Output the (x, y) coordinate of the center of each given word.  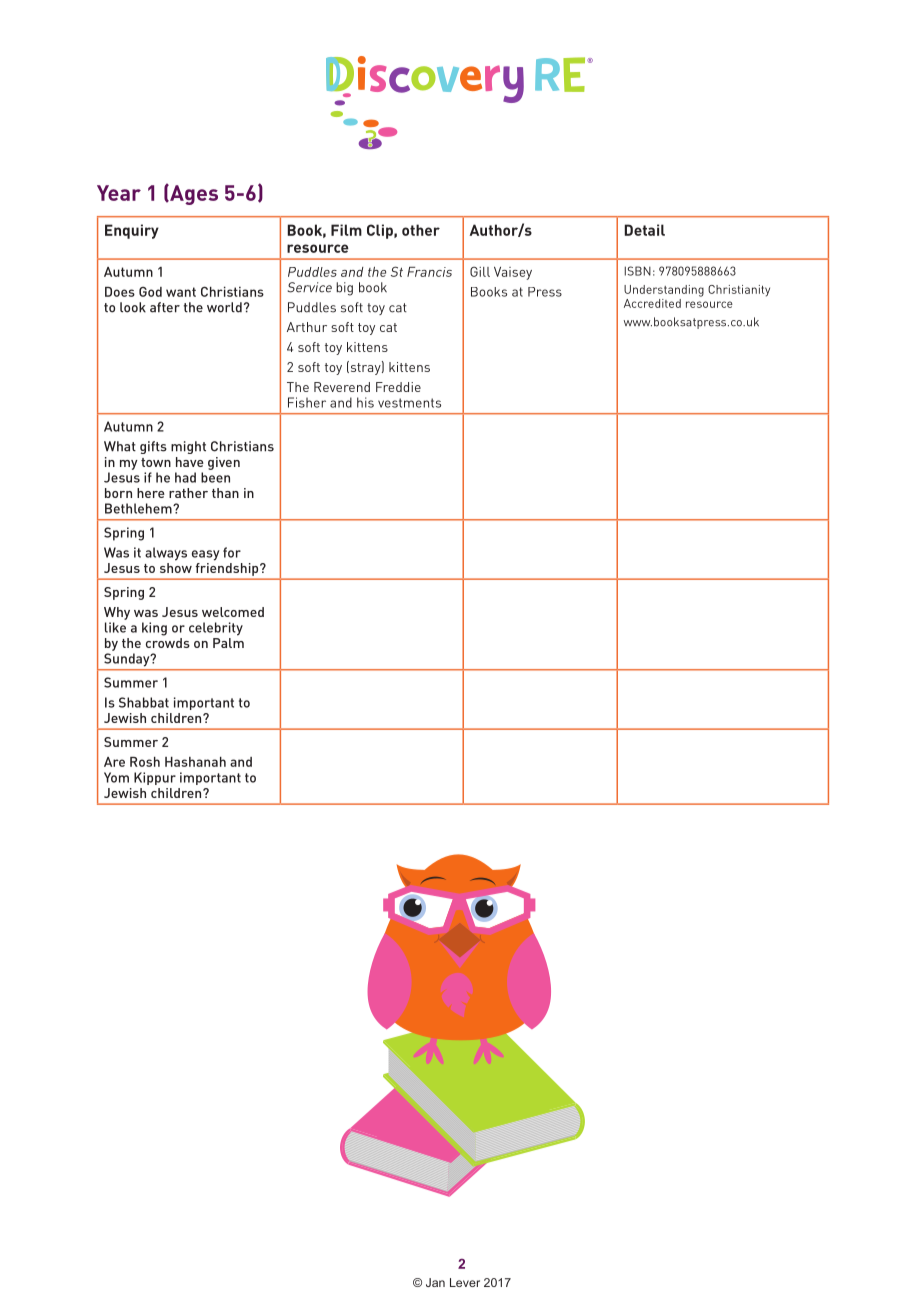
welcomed (233, 612)
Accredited (652, 303)
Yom (116, 777)
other (421, 230)
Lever (465, 1282)
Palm (228, 643)
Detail (645, 230)
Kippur (155, 778)
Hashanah (195, 762)
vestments (409, 403)
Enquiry (132, 231)
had (185, 477)
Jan (435, 1282)
